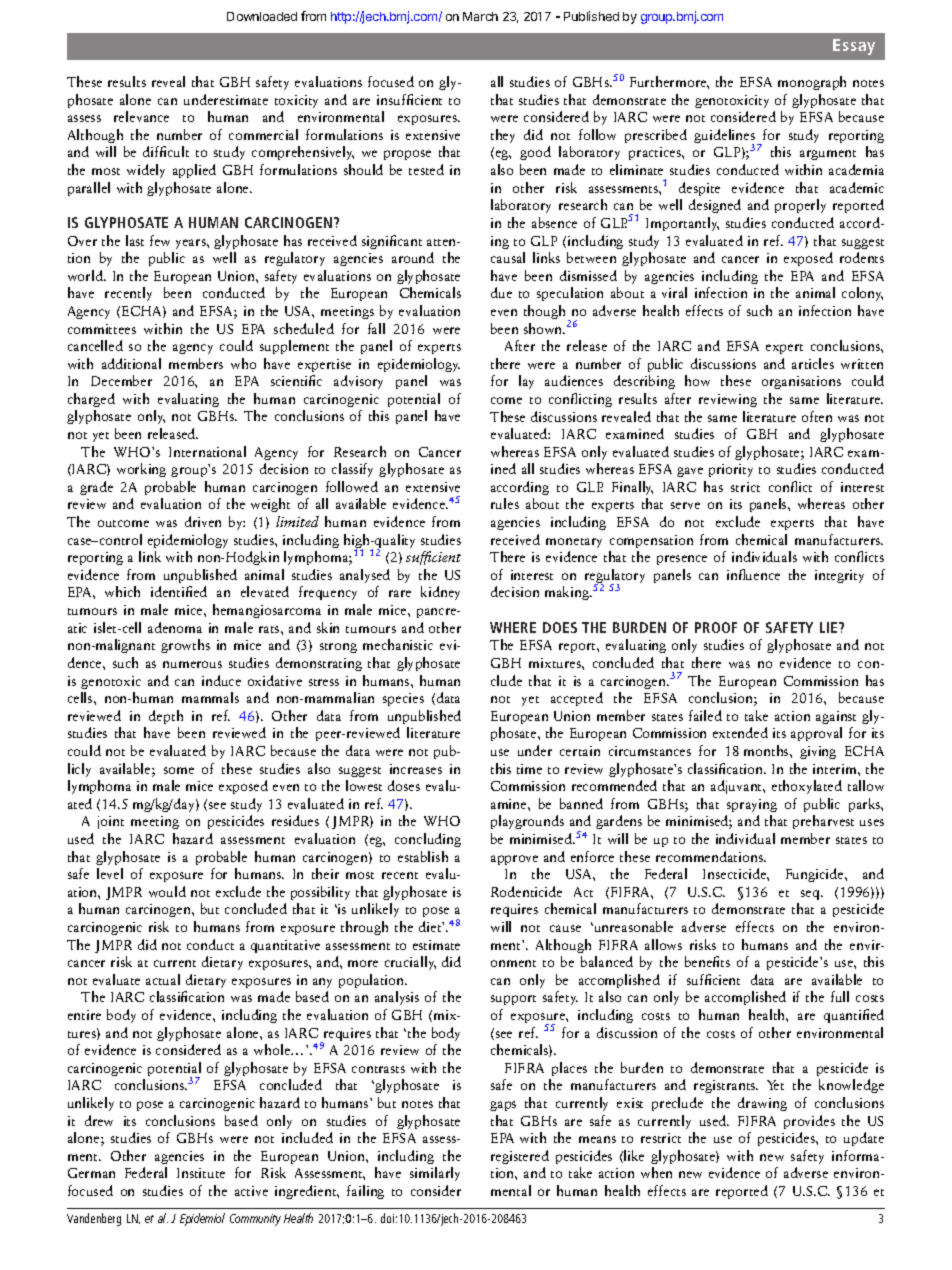 Image resolution: width=952 pixels, height=1270 pixels. What do you see at coordinates (102, 329) in the screenshot?
I see `committees` at bounding box center [102, 329].
